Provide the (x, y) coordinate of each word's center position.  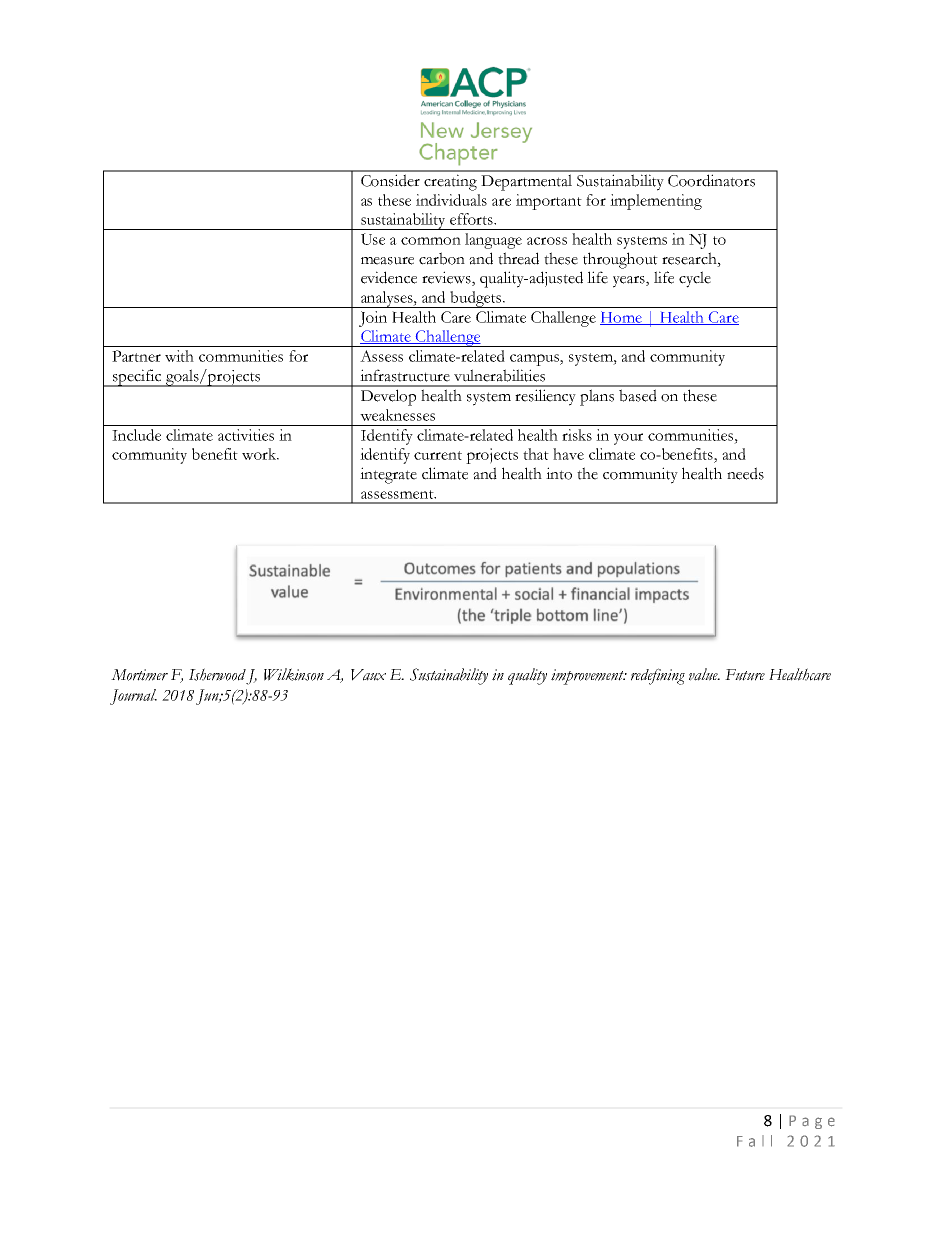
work (260, 454)
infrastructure (405, 375)
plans (597, 397)
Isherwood (217, 674)
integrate (388, 475)
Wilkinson (294, 674)
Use (373, 239)
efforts (472, 219)
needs (745, 473)
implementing (656, 202)
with (179, 356)
